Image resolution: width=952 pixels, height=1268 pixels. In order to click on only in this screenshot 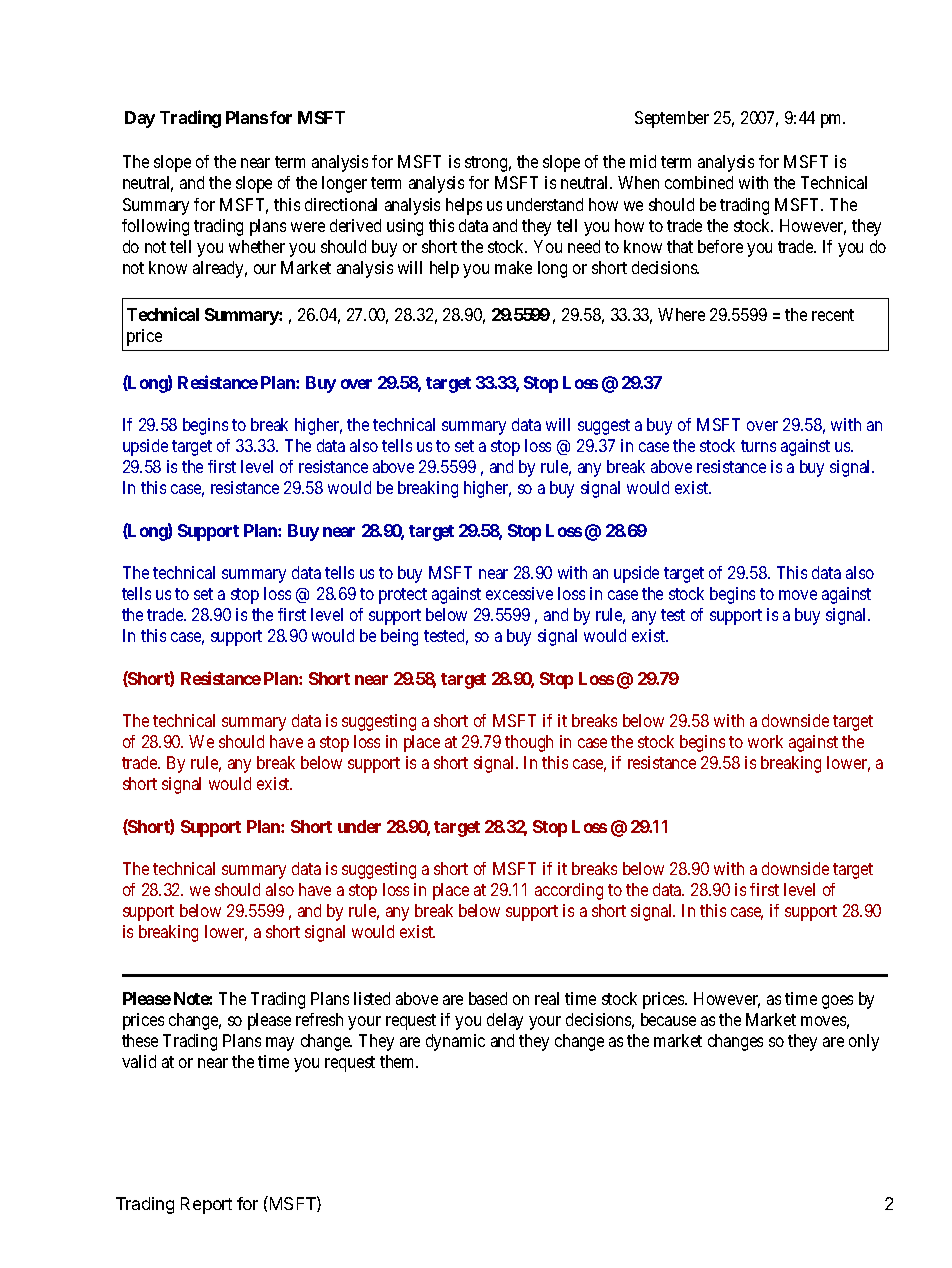, I will do `click(864, 1042)`.
